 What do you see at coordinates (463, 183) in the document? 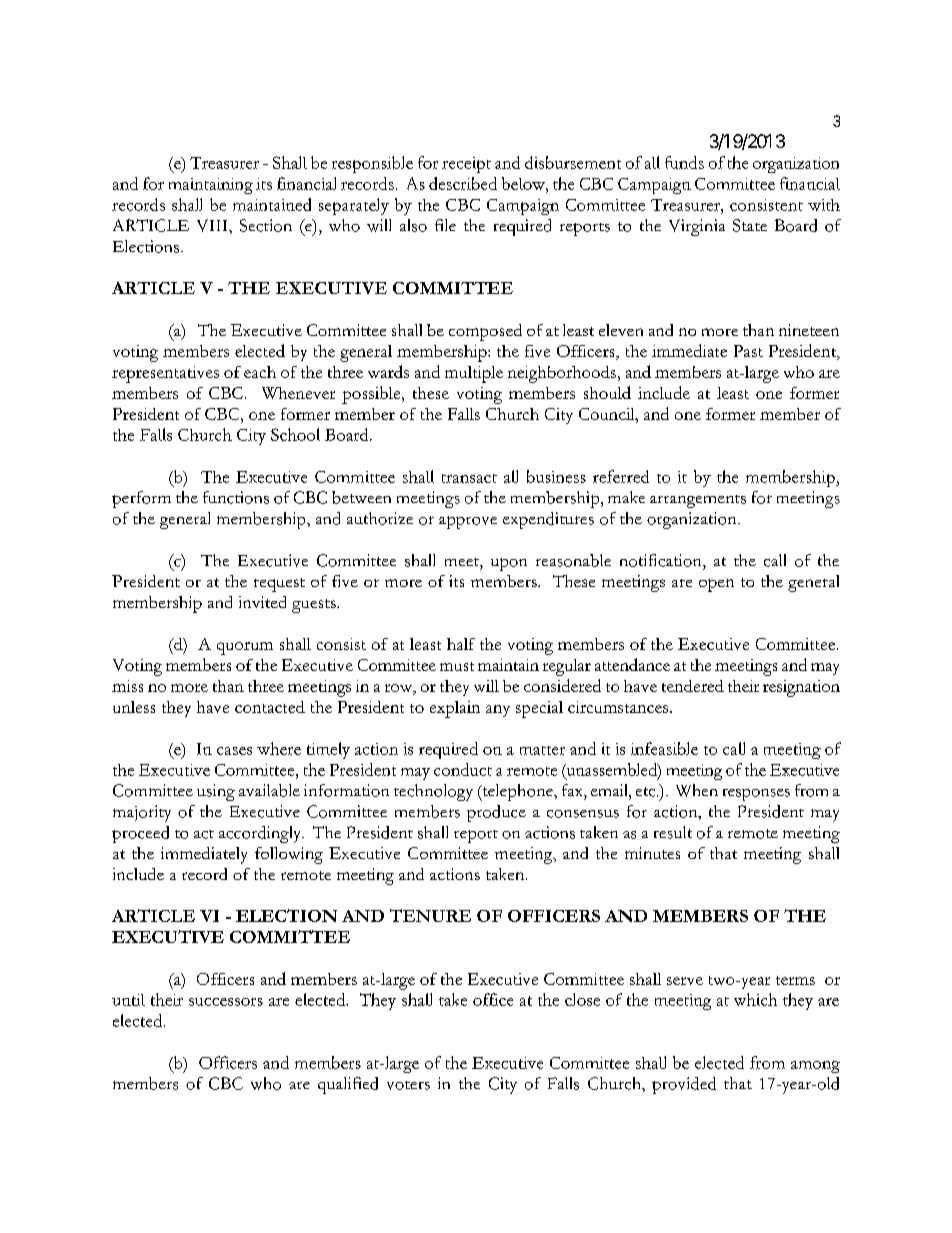
I see `described` at bounding box center [463, 183].
